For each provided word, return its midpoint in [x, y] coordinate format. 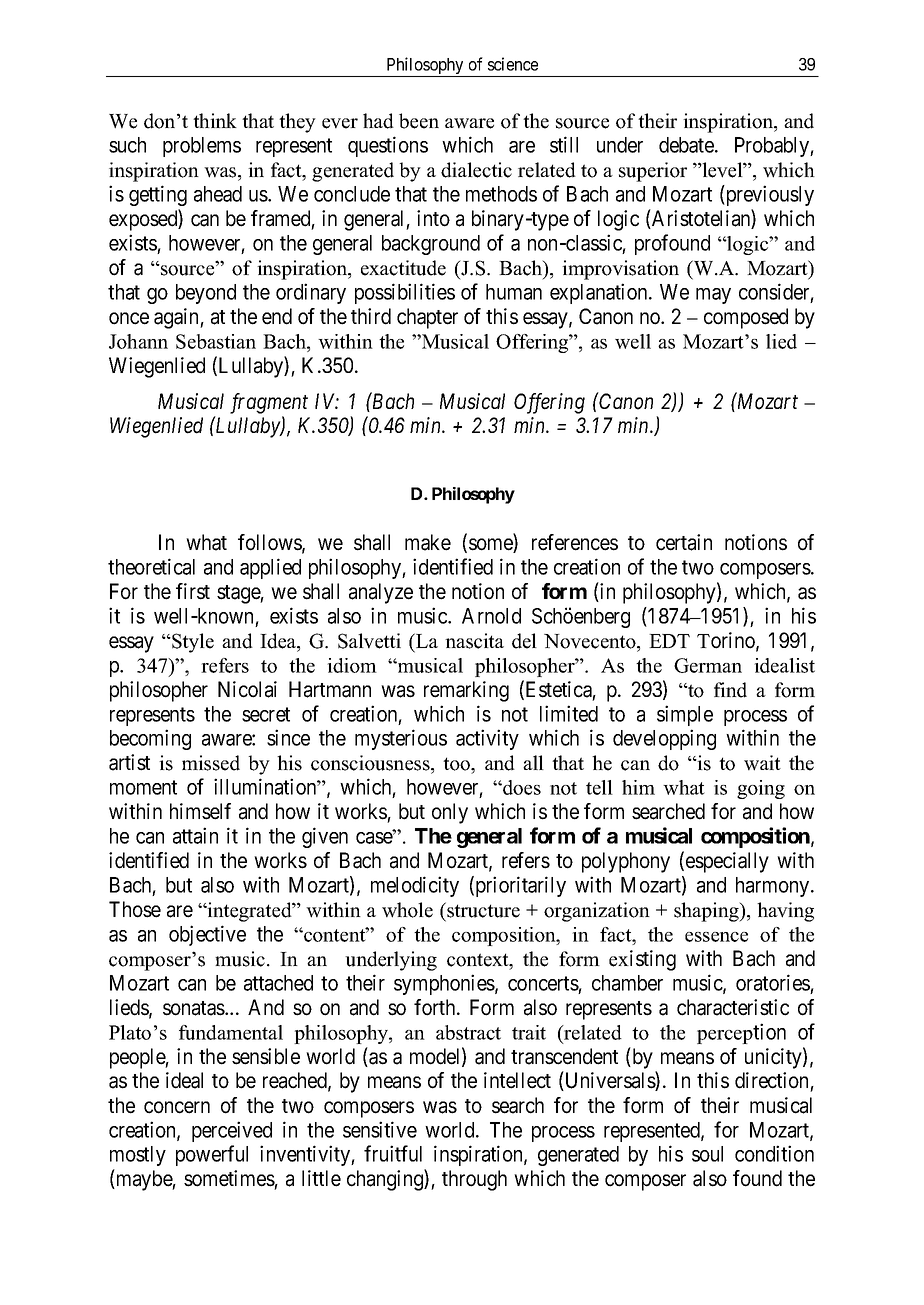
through [474, 1180]
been [419, 121]
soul [707, 1154]
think [215, 120]
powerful [212, 1155]
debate [687, 145]
